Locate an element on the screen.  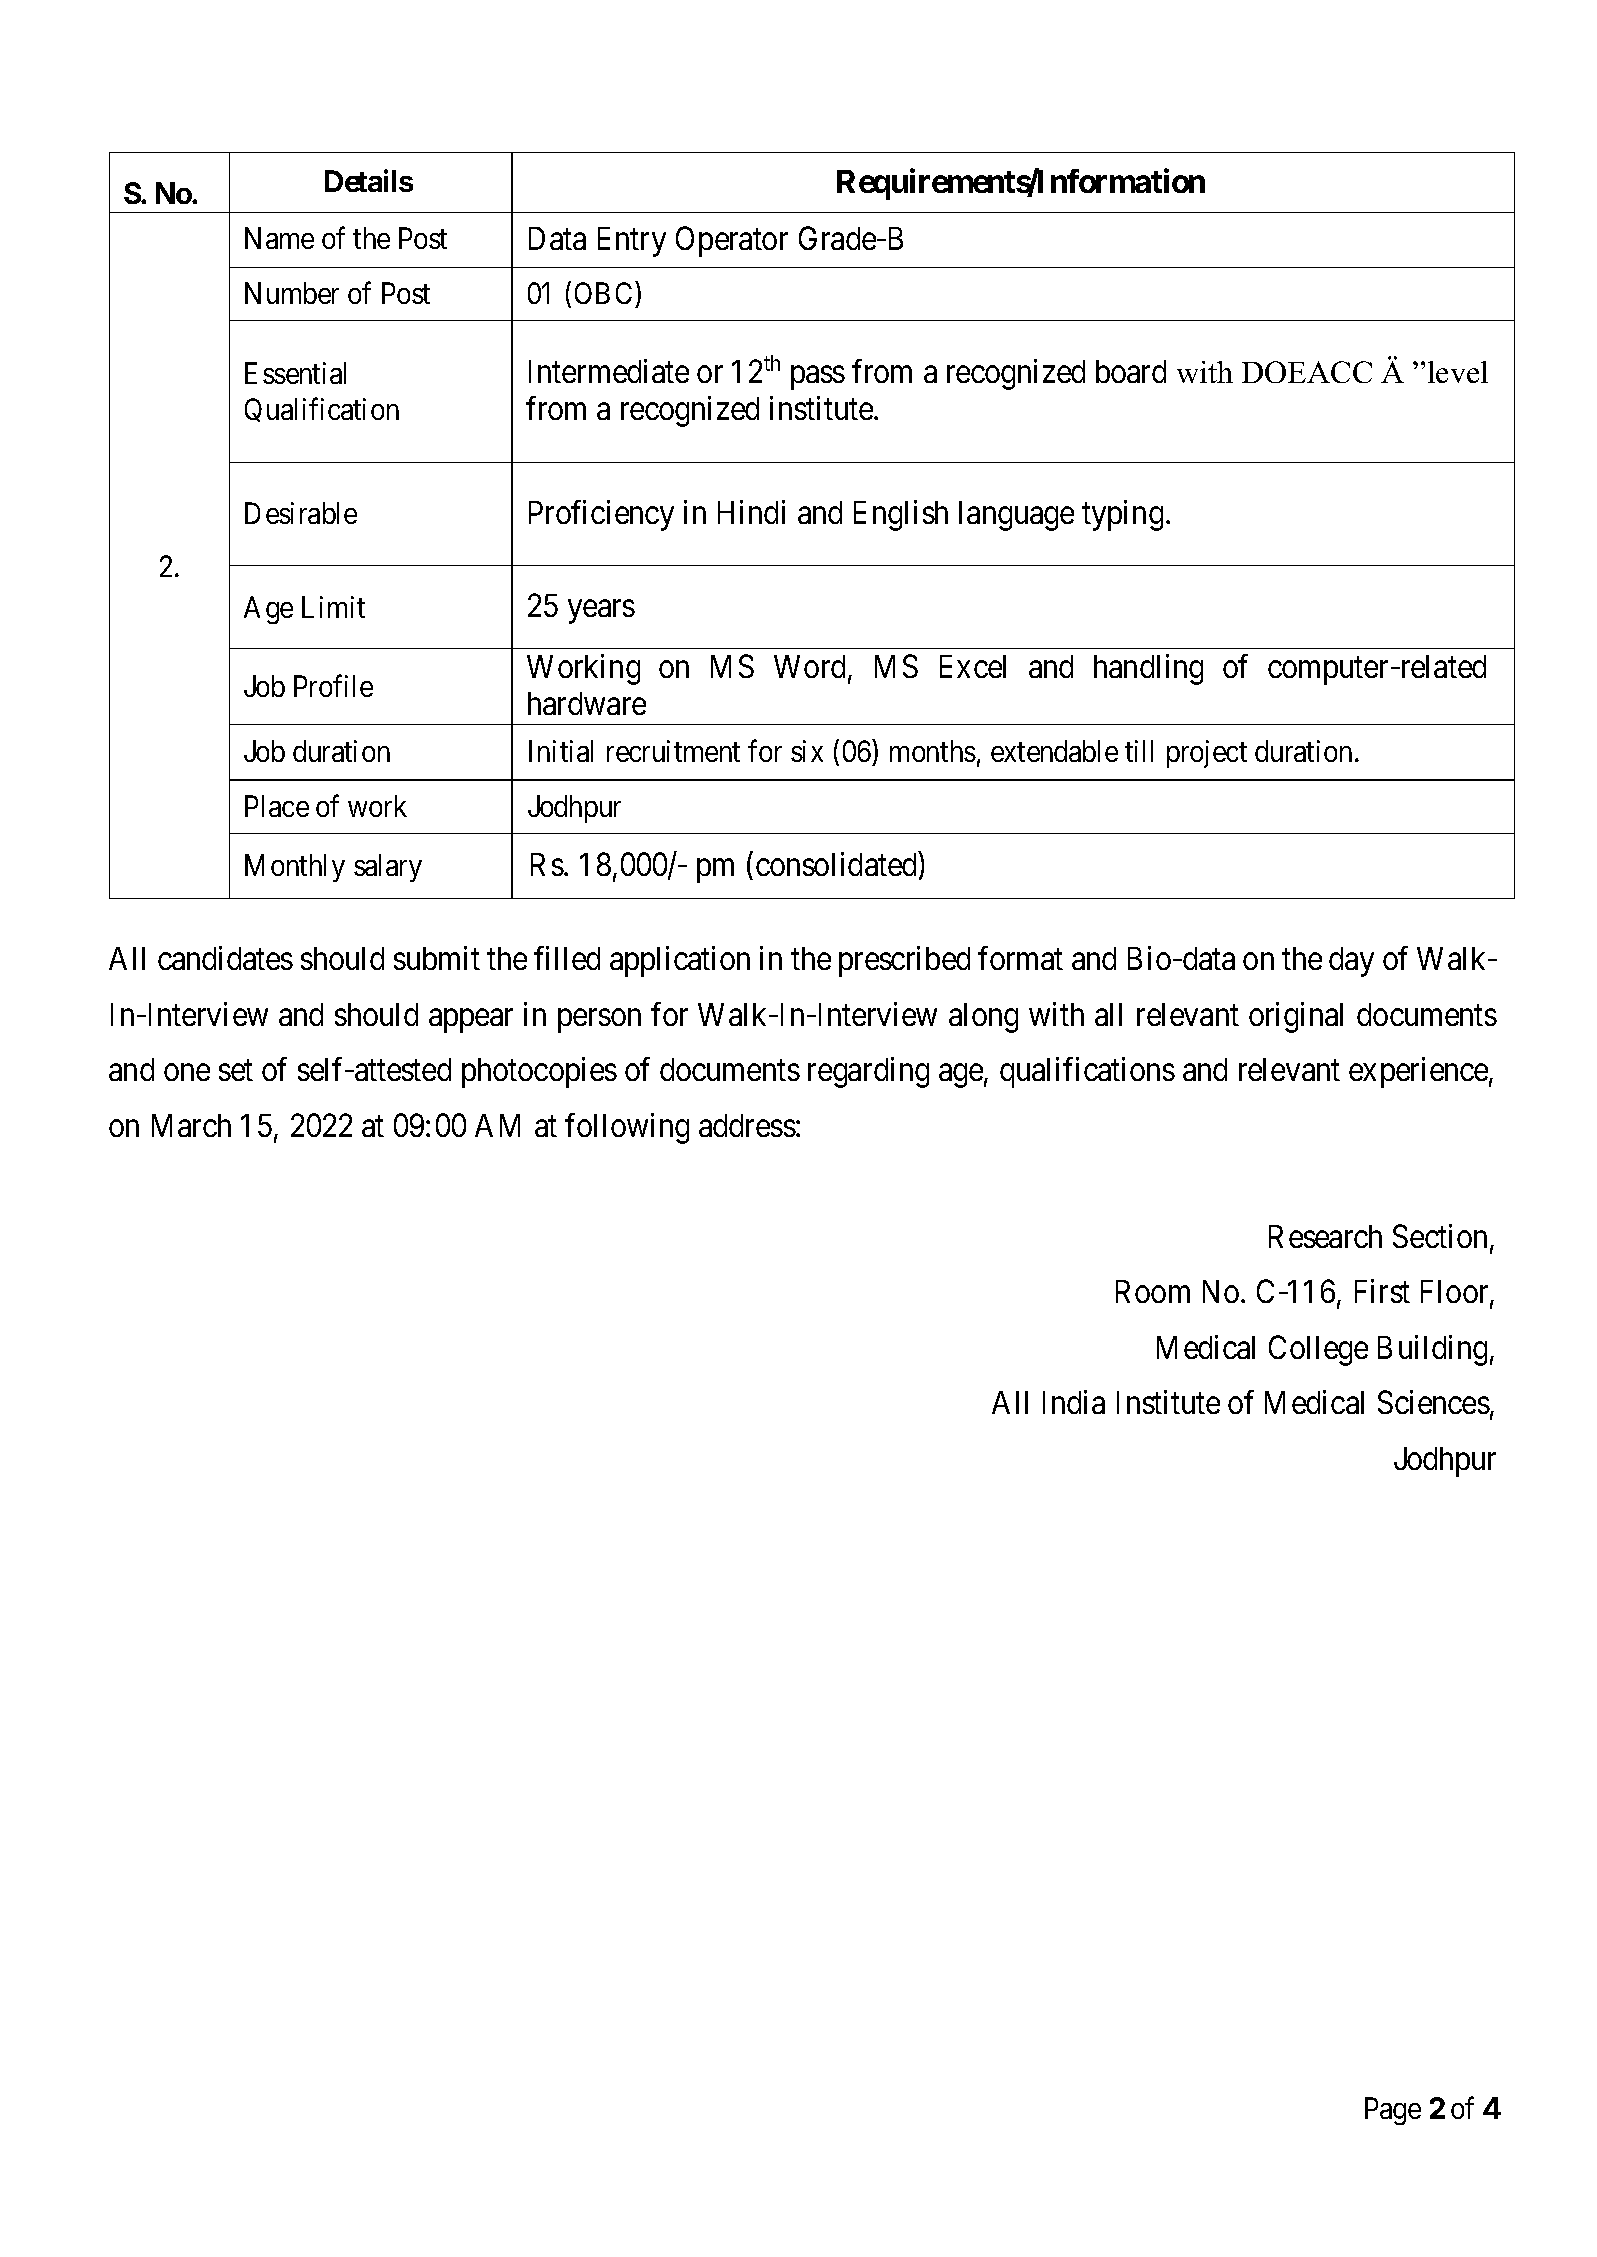
Sciences is located at coordinates (1434, 1402).
